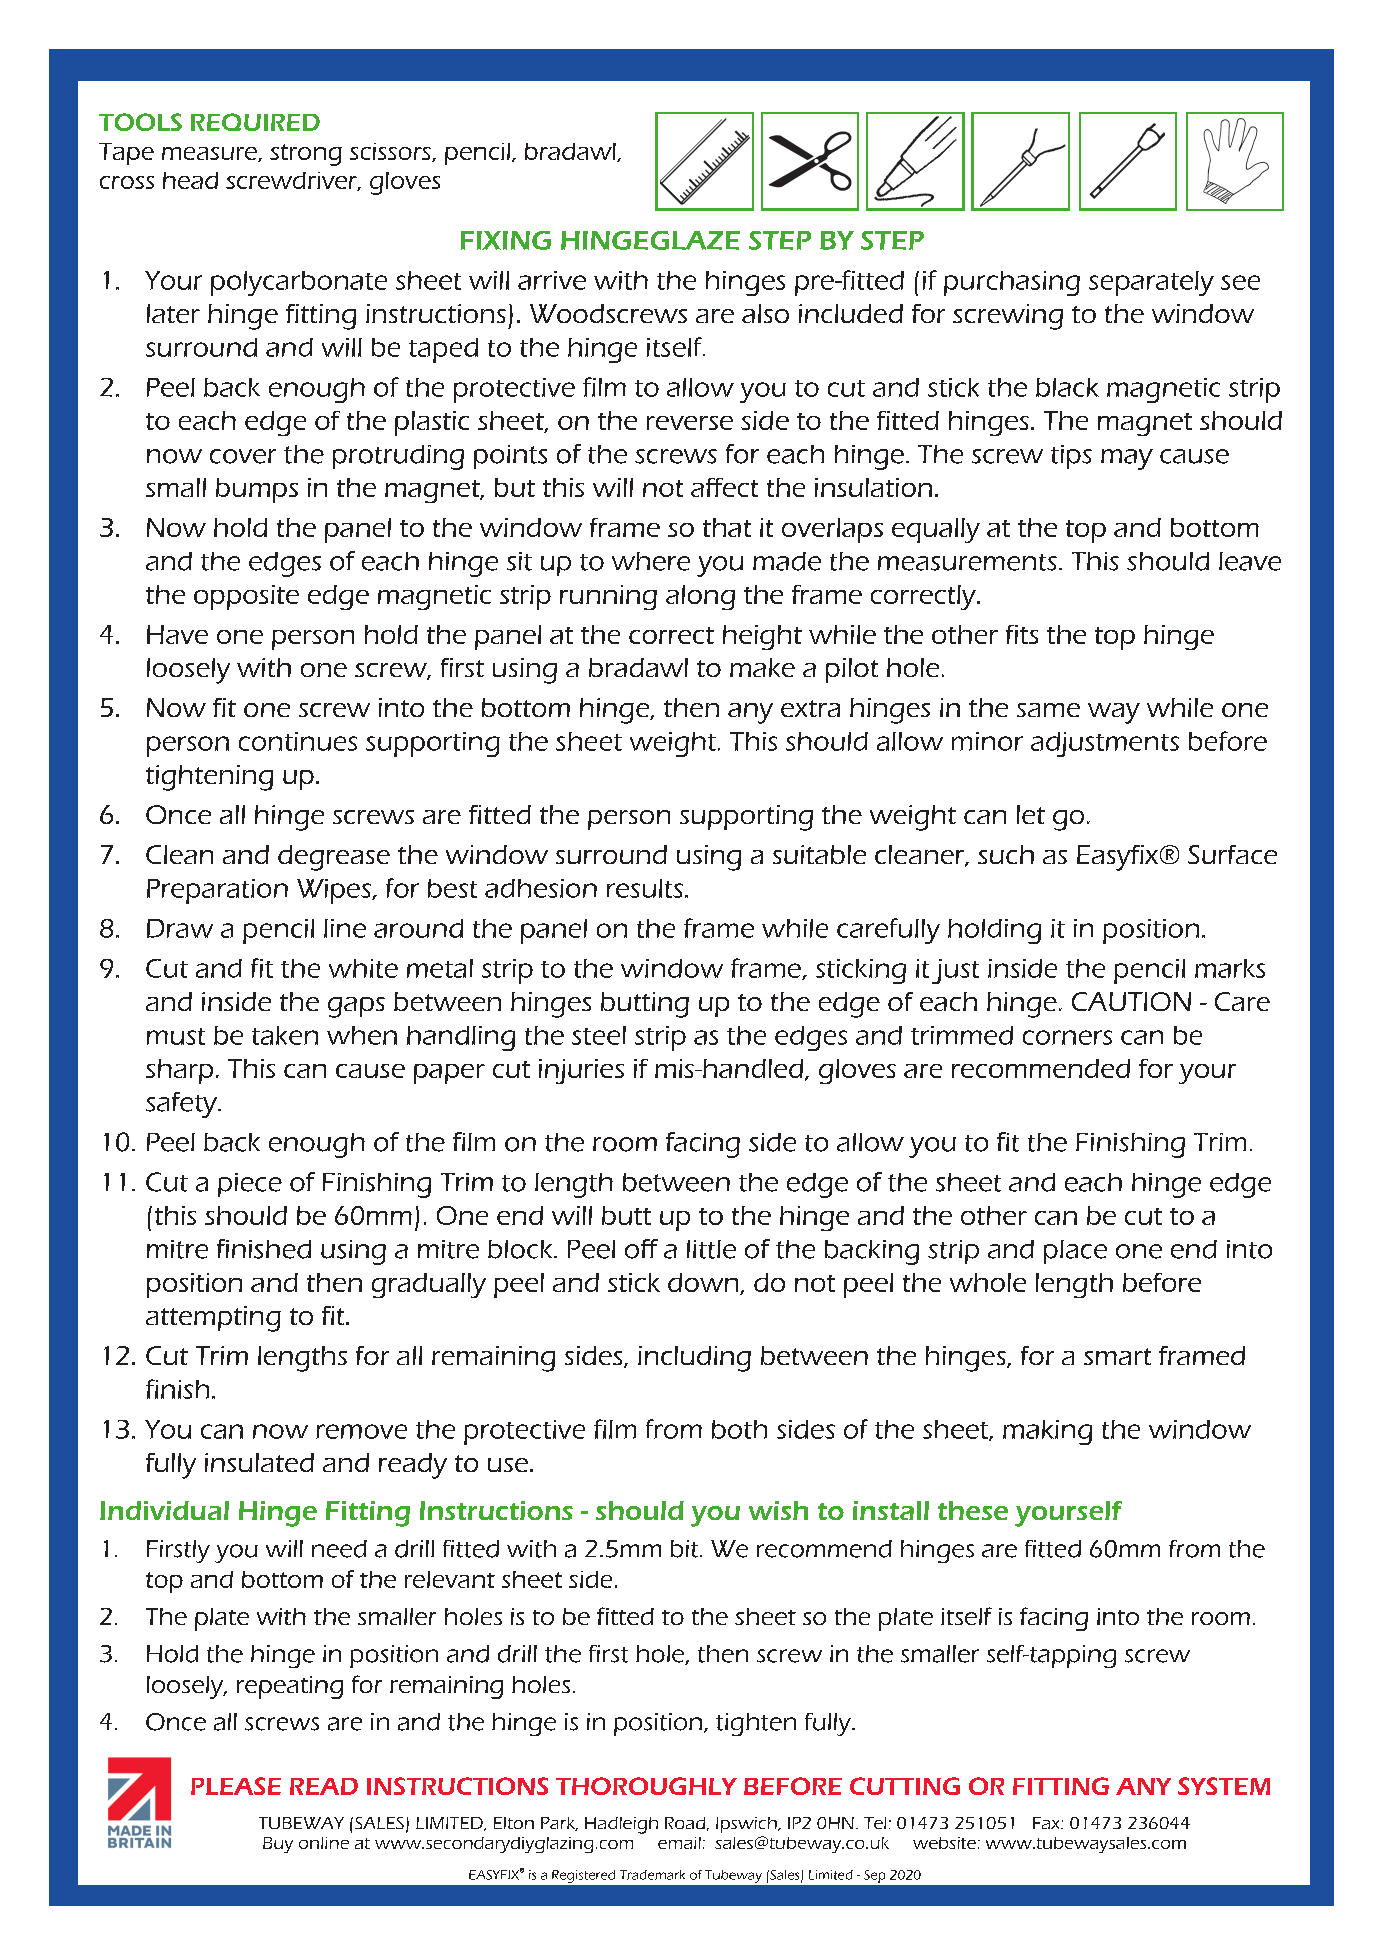 The image size is (1383, 1955). Describe the element at coordinates (679, 1843) in the document. I see `email` at that location.
